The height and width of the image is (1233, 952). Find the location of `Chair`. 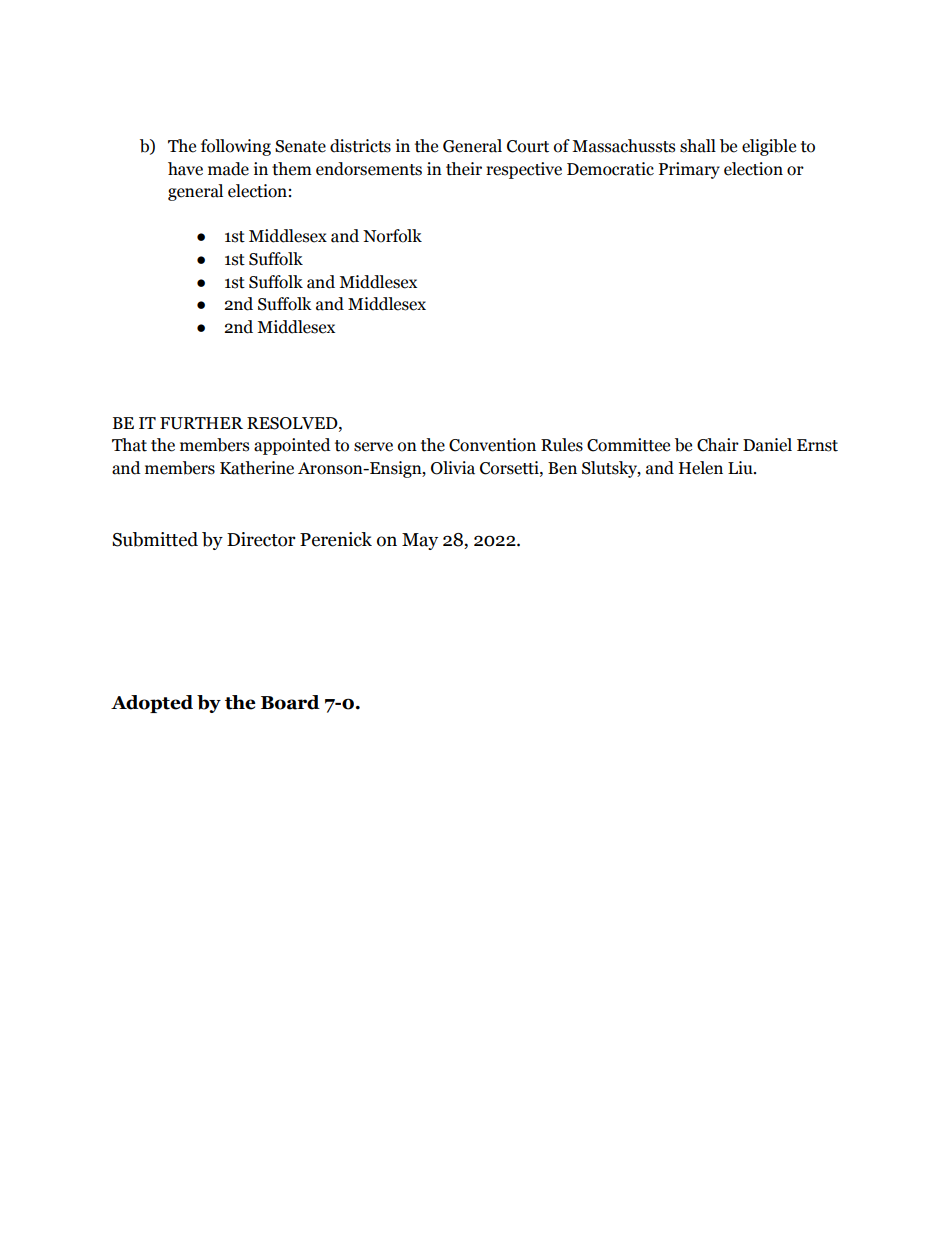

Chair is located at coordinates (718, 445).
